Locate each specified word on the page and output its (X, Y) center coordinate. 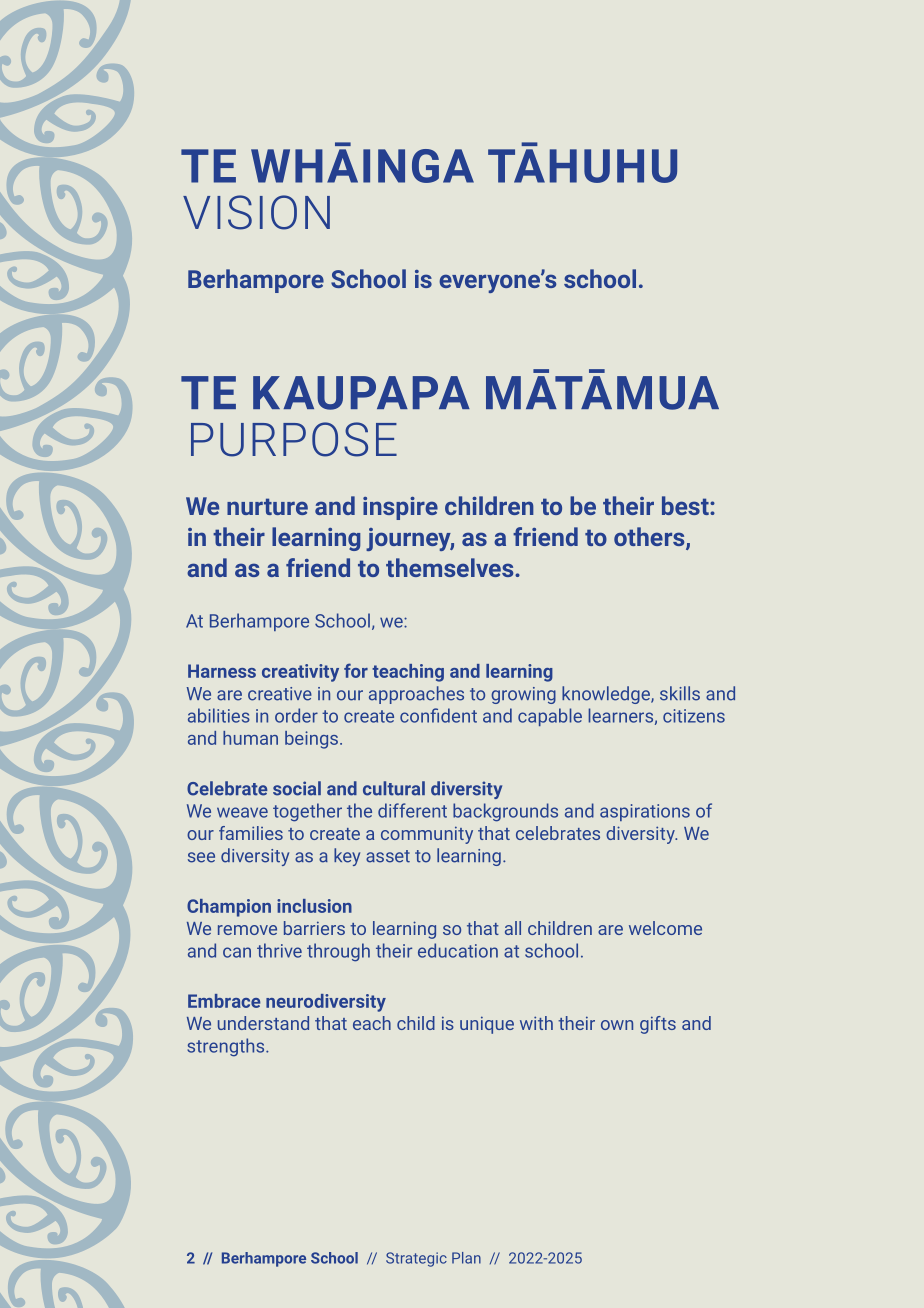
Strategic (416, 1259)
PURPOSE (294, 439)
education (458, 950)
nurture (267, 506)
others (650, 538)
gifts (658, 1025)
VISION (256, 212)
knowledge (607, 695)
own (617, 1025)
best (686, 505)
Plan (466, 1258)
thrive (279, 950)
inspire (400, 508)
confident (438, 715)
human (250, 738)
